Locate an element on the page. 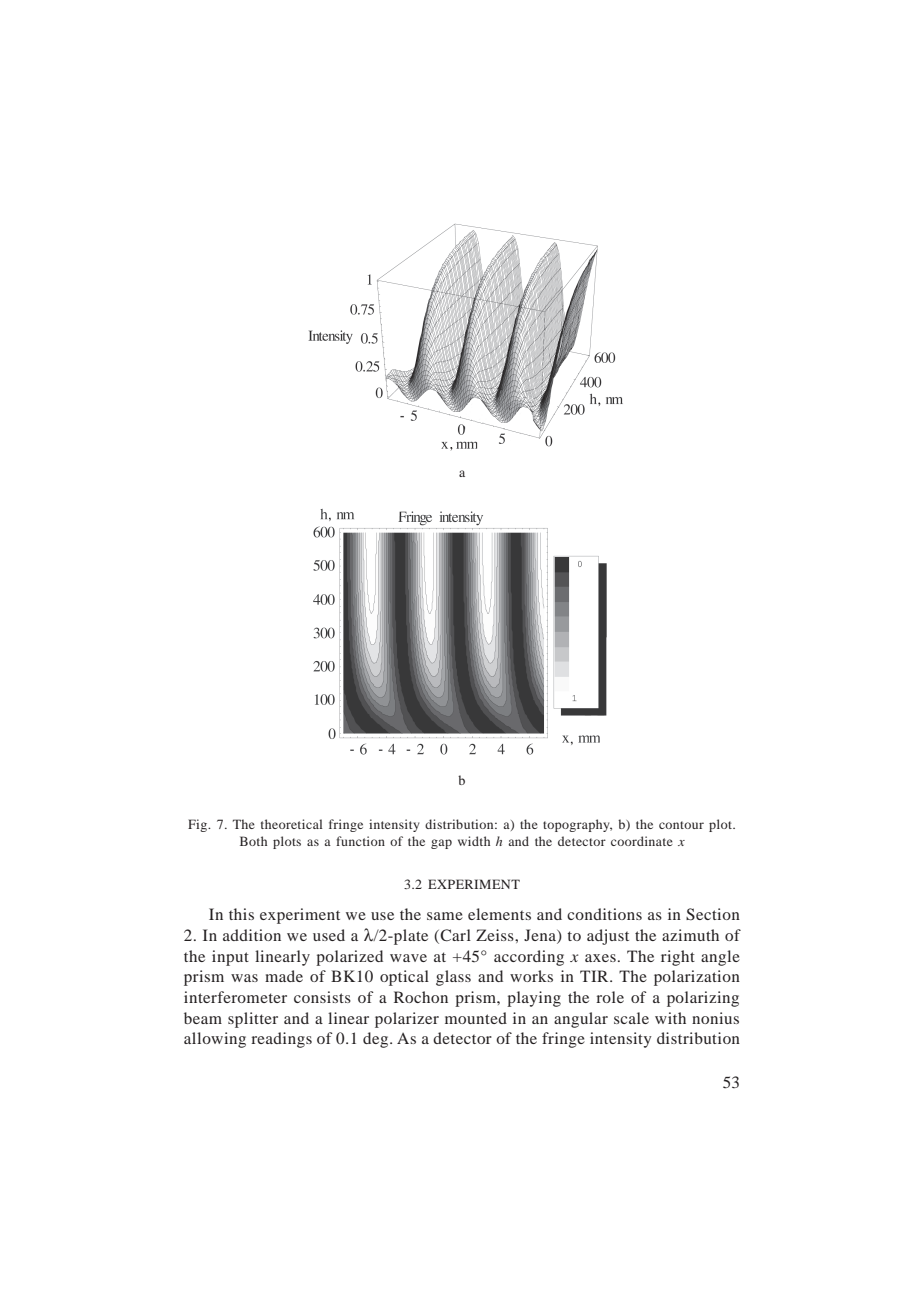 The height and width of the document is (1308, 924). input is located at coordinates (230, 958).
